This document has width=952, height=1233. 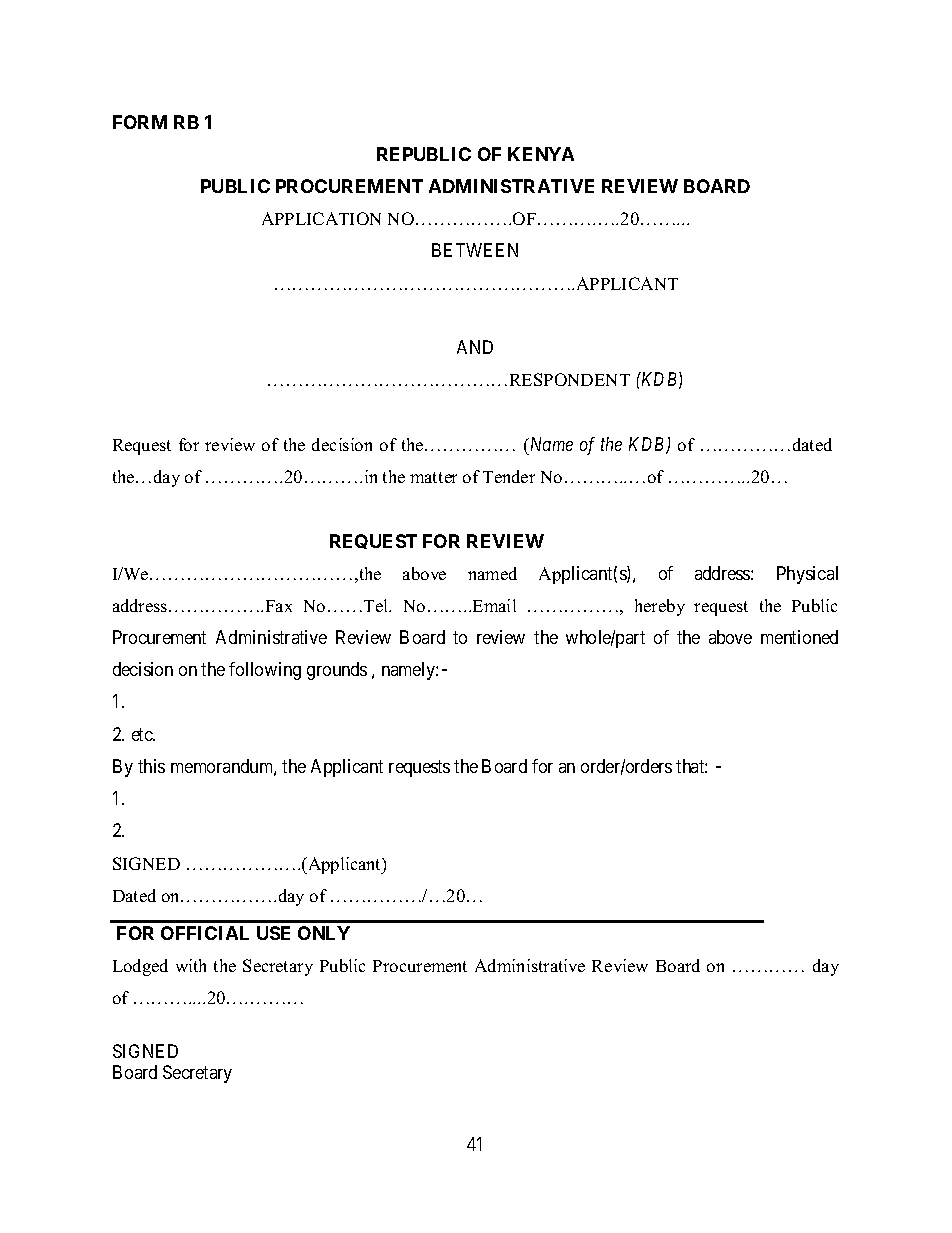 What do you see at coordinates (205, 933) in the document?
I see `OFFICIAL` at bounding box center [205, 933].
